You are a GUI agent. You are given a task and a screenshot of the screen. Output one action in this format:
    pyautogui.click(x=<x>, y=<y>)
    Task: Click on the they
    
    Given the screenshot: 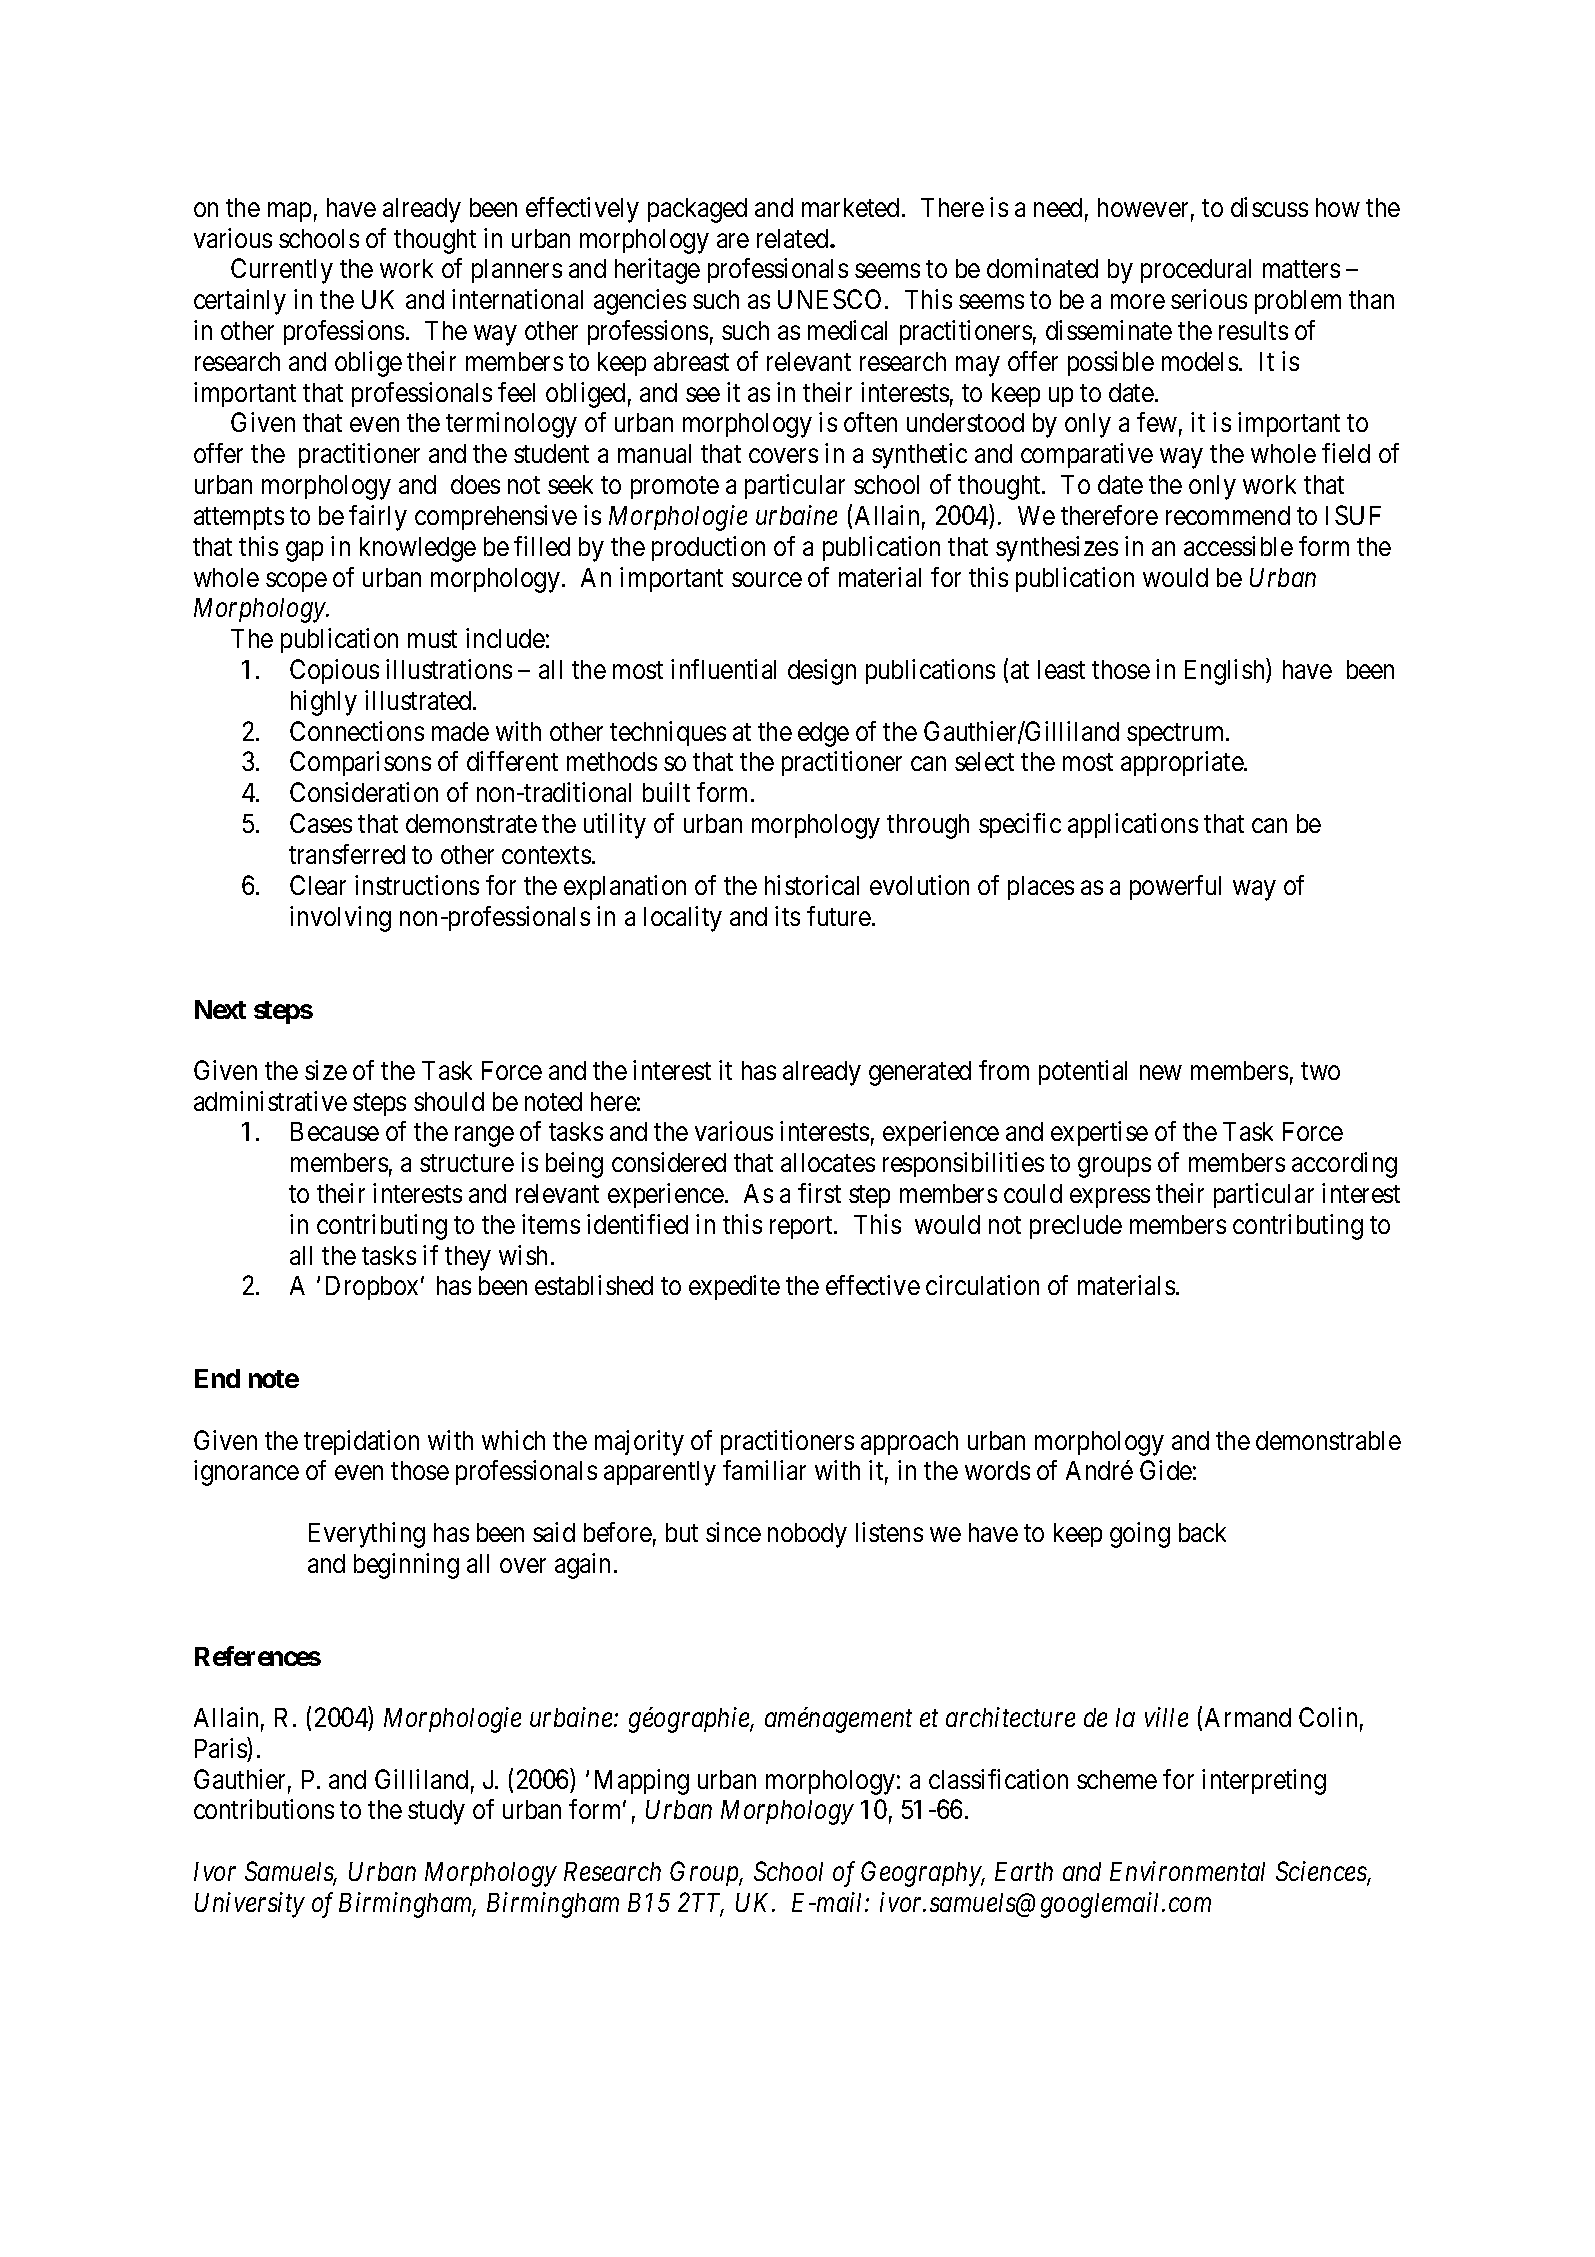 What is the action you would take?
    pyautogui.click(x=468, y=1258)
